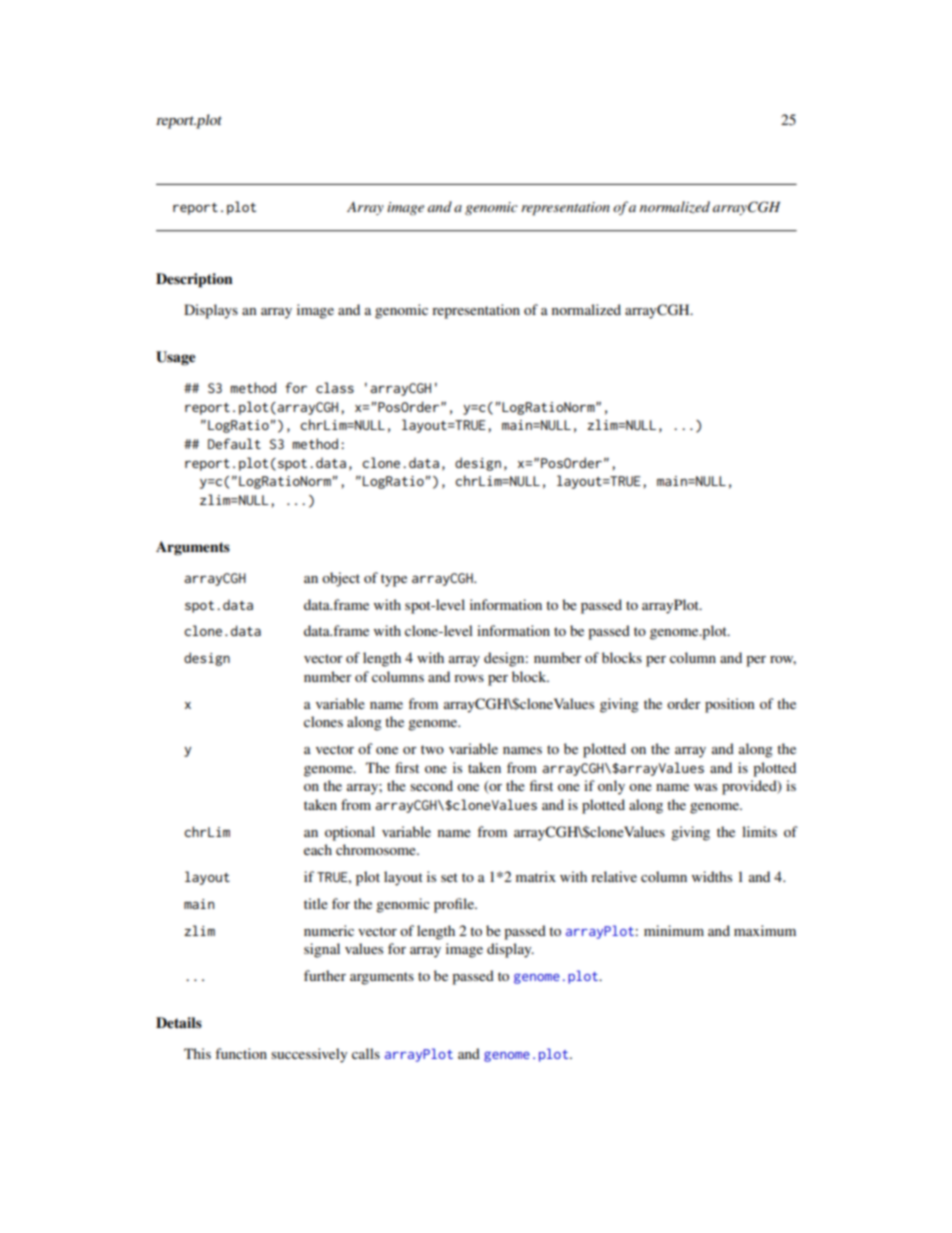  What do you see at coordinates (335, 387) in the page?
I see `class` at bounding box center [335, 387].
